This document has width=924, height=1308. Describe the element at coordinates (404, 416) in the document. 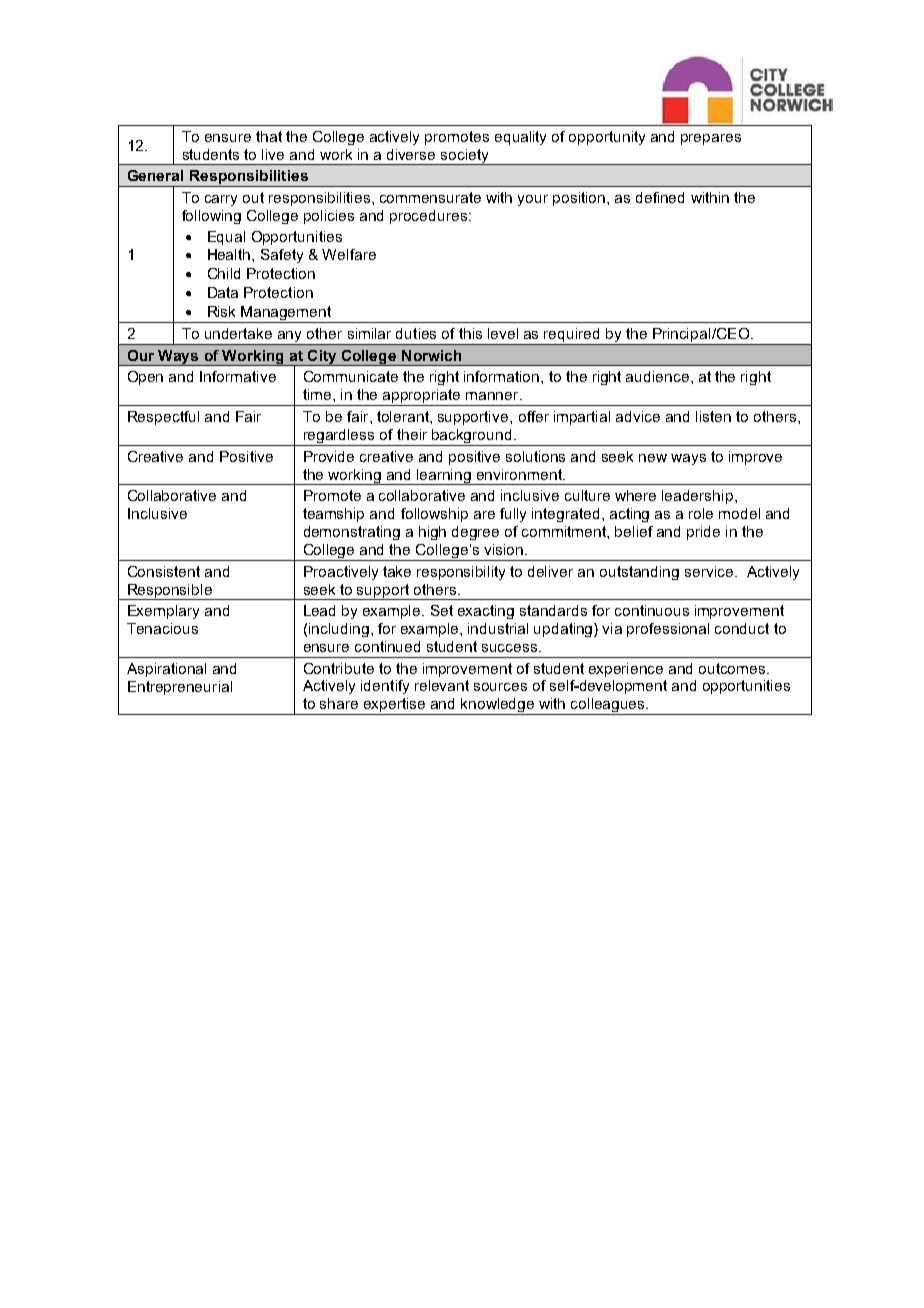

I see `tolerant` at that location.
